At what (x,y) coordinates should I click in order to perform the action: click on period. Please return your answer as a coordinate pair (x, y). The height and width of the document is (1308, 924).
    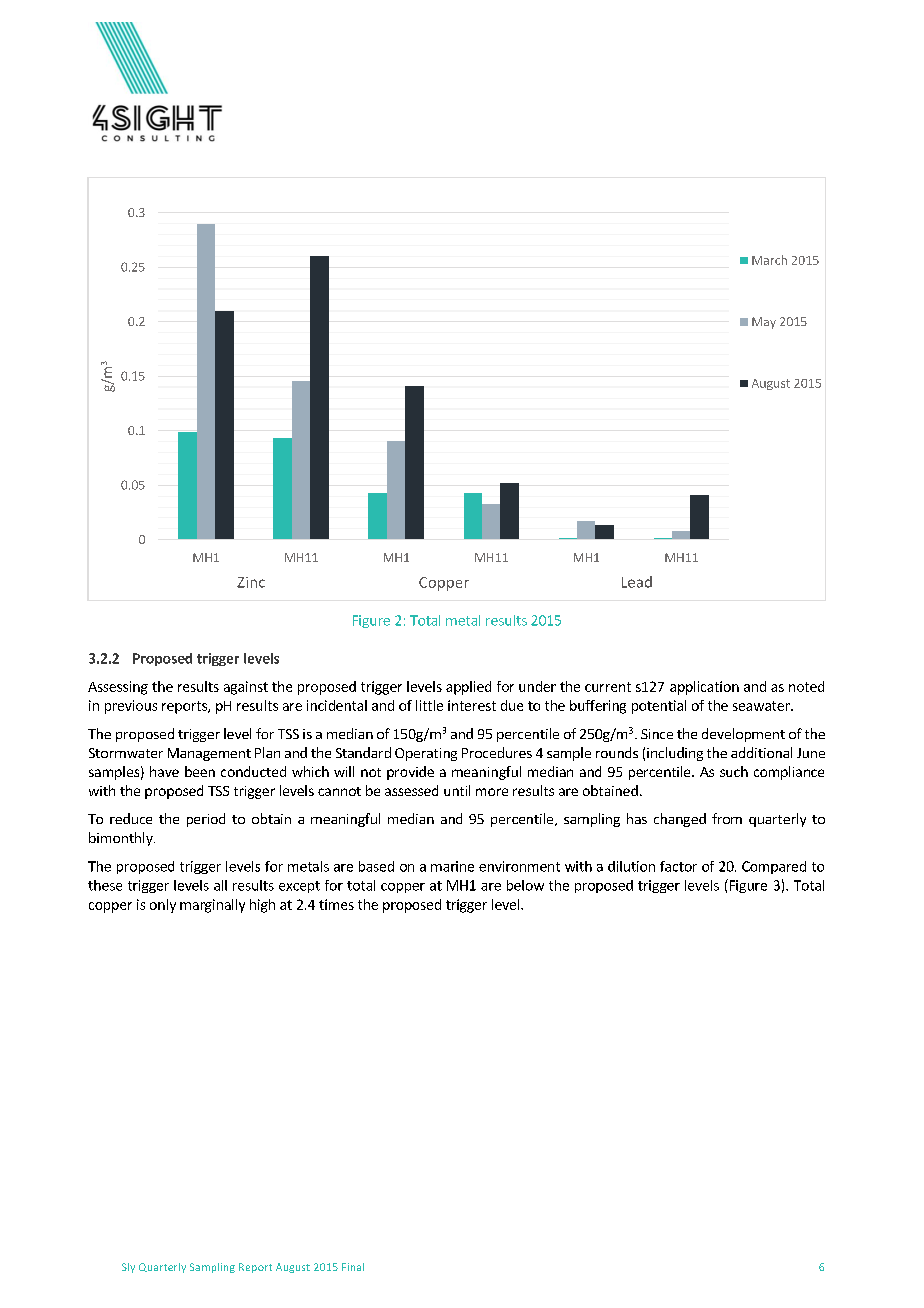
    Looking at the image, I should click on (206, 820).
